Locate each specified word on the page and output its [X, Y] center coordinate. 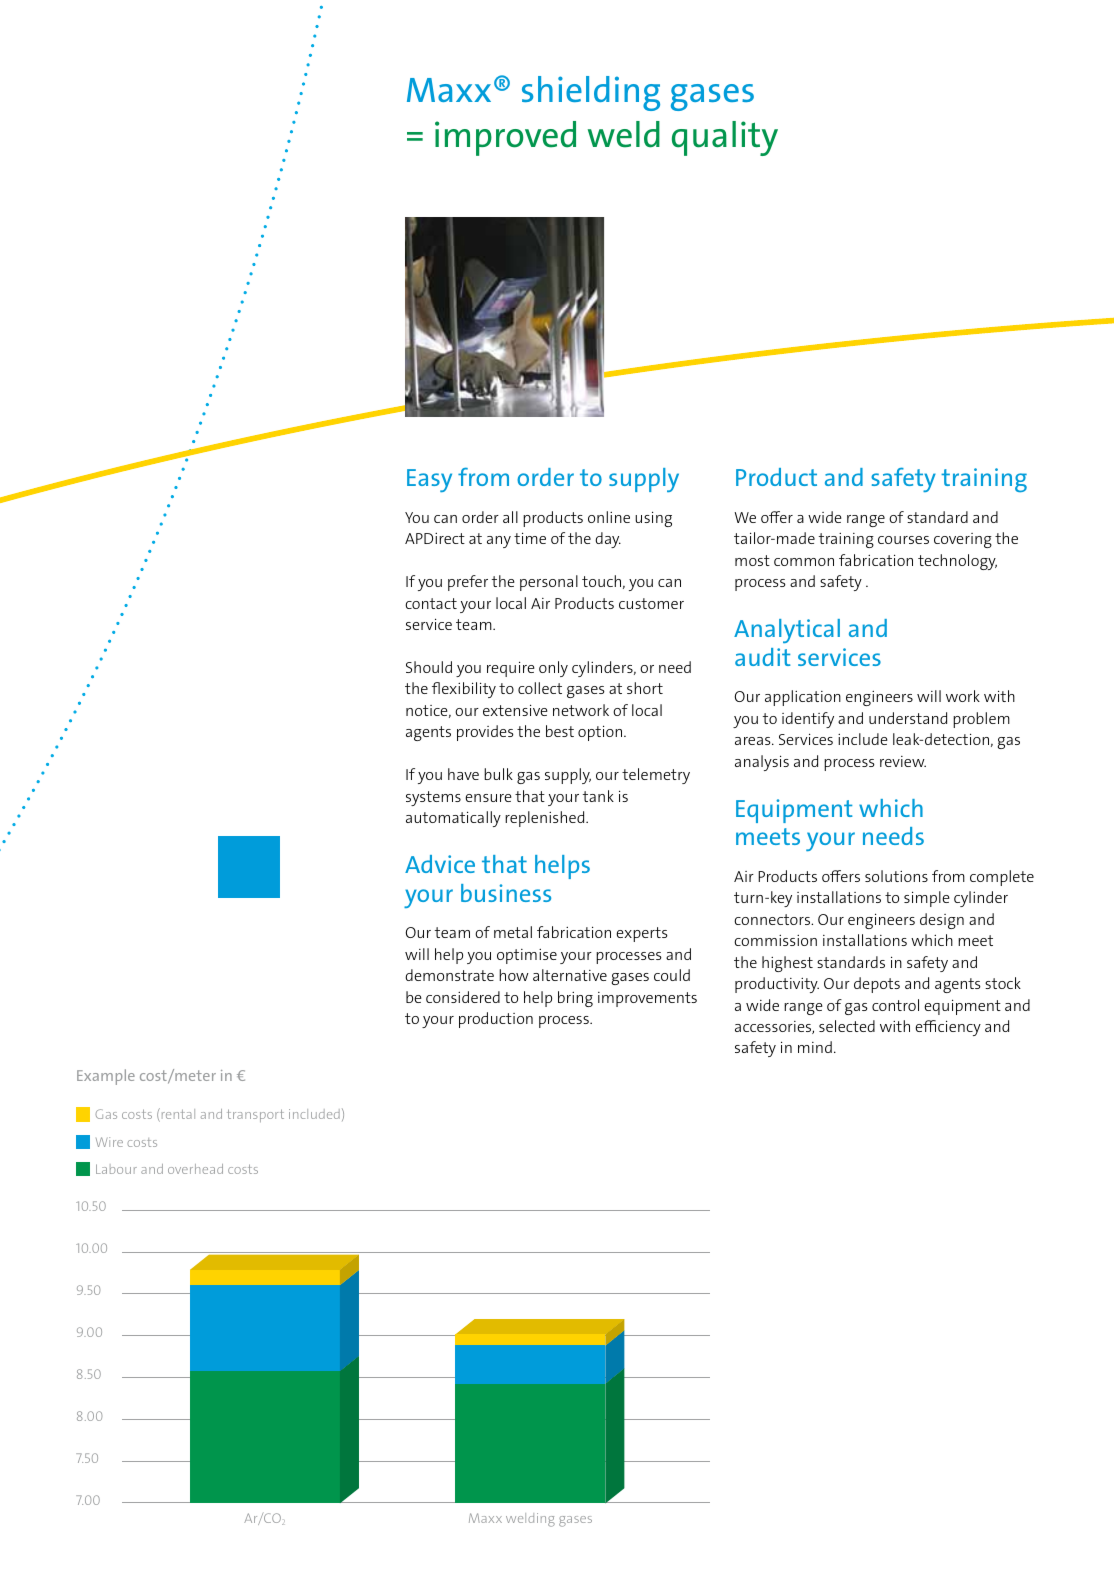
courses [903, 540]
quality [725, 138]
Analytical [787, 631]
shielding [591, 93]
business [506, 893]
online [609, 517]
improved [505, 138]
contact [431, 603]
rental [177, 1115]
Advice [440, 864]
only [553, 669]
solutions [896, 876]
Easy [429, 480]
